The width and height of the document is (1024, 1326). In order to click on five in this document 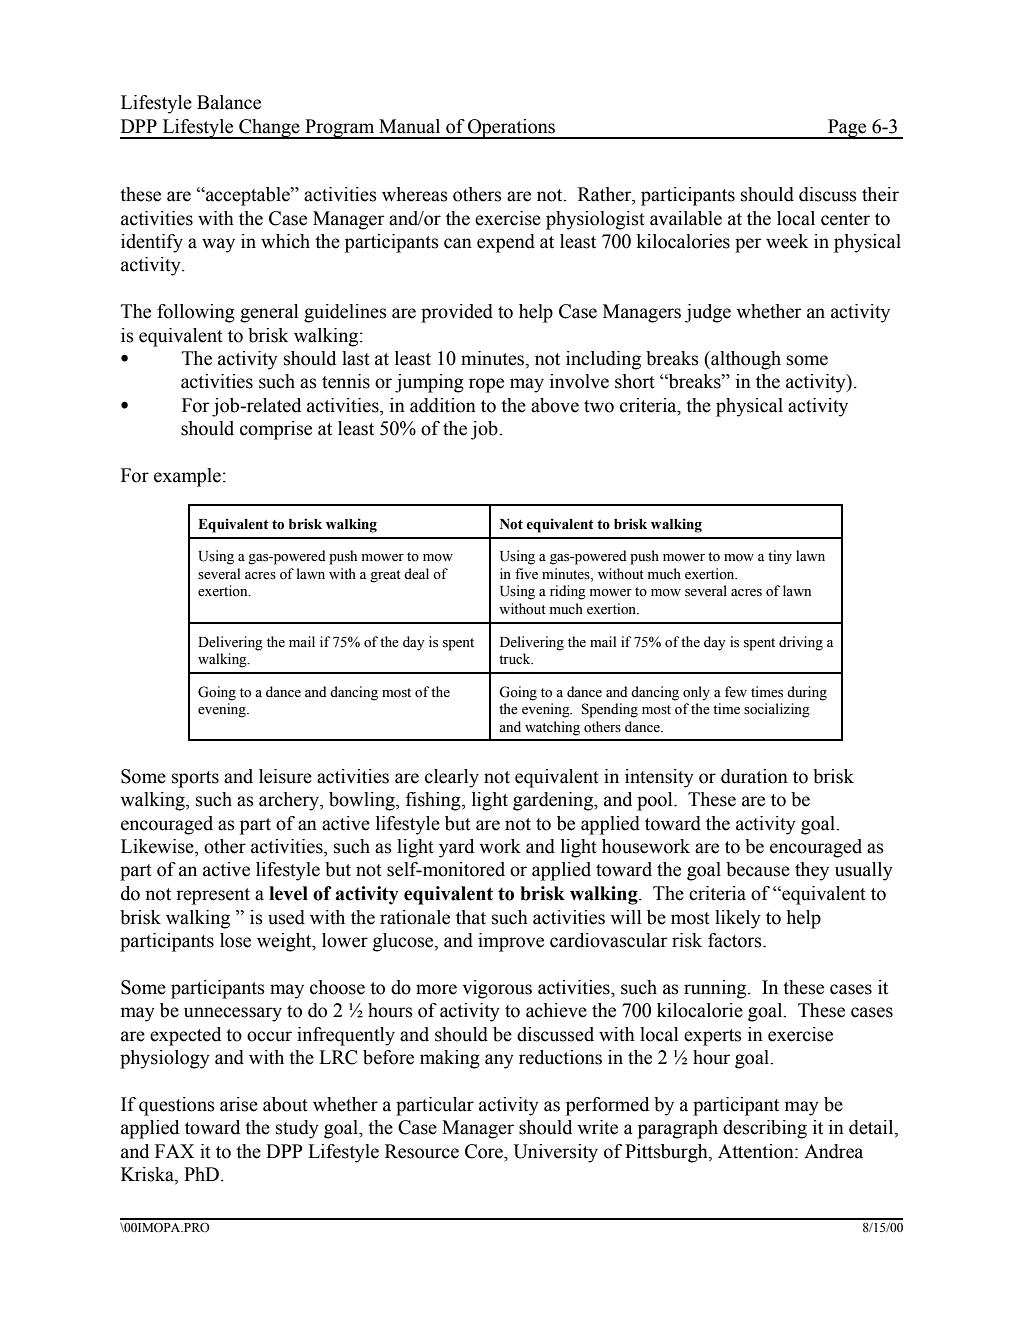, I will do `click(526, 574)`.
